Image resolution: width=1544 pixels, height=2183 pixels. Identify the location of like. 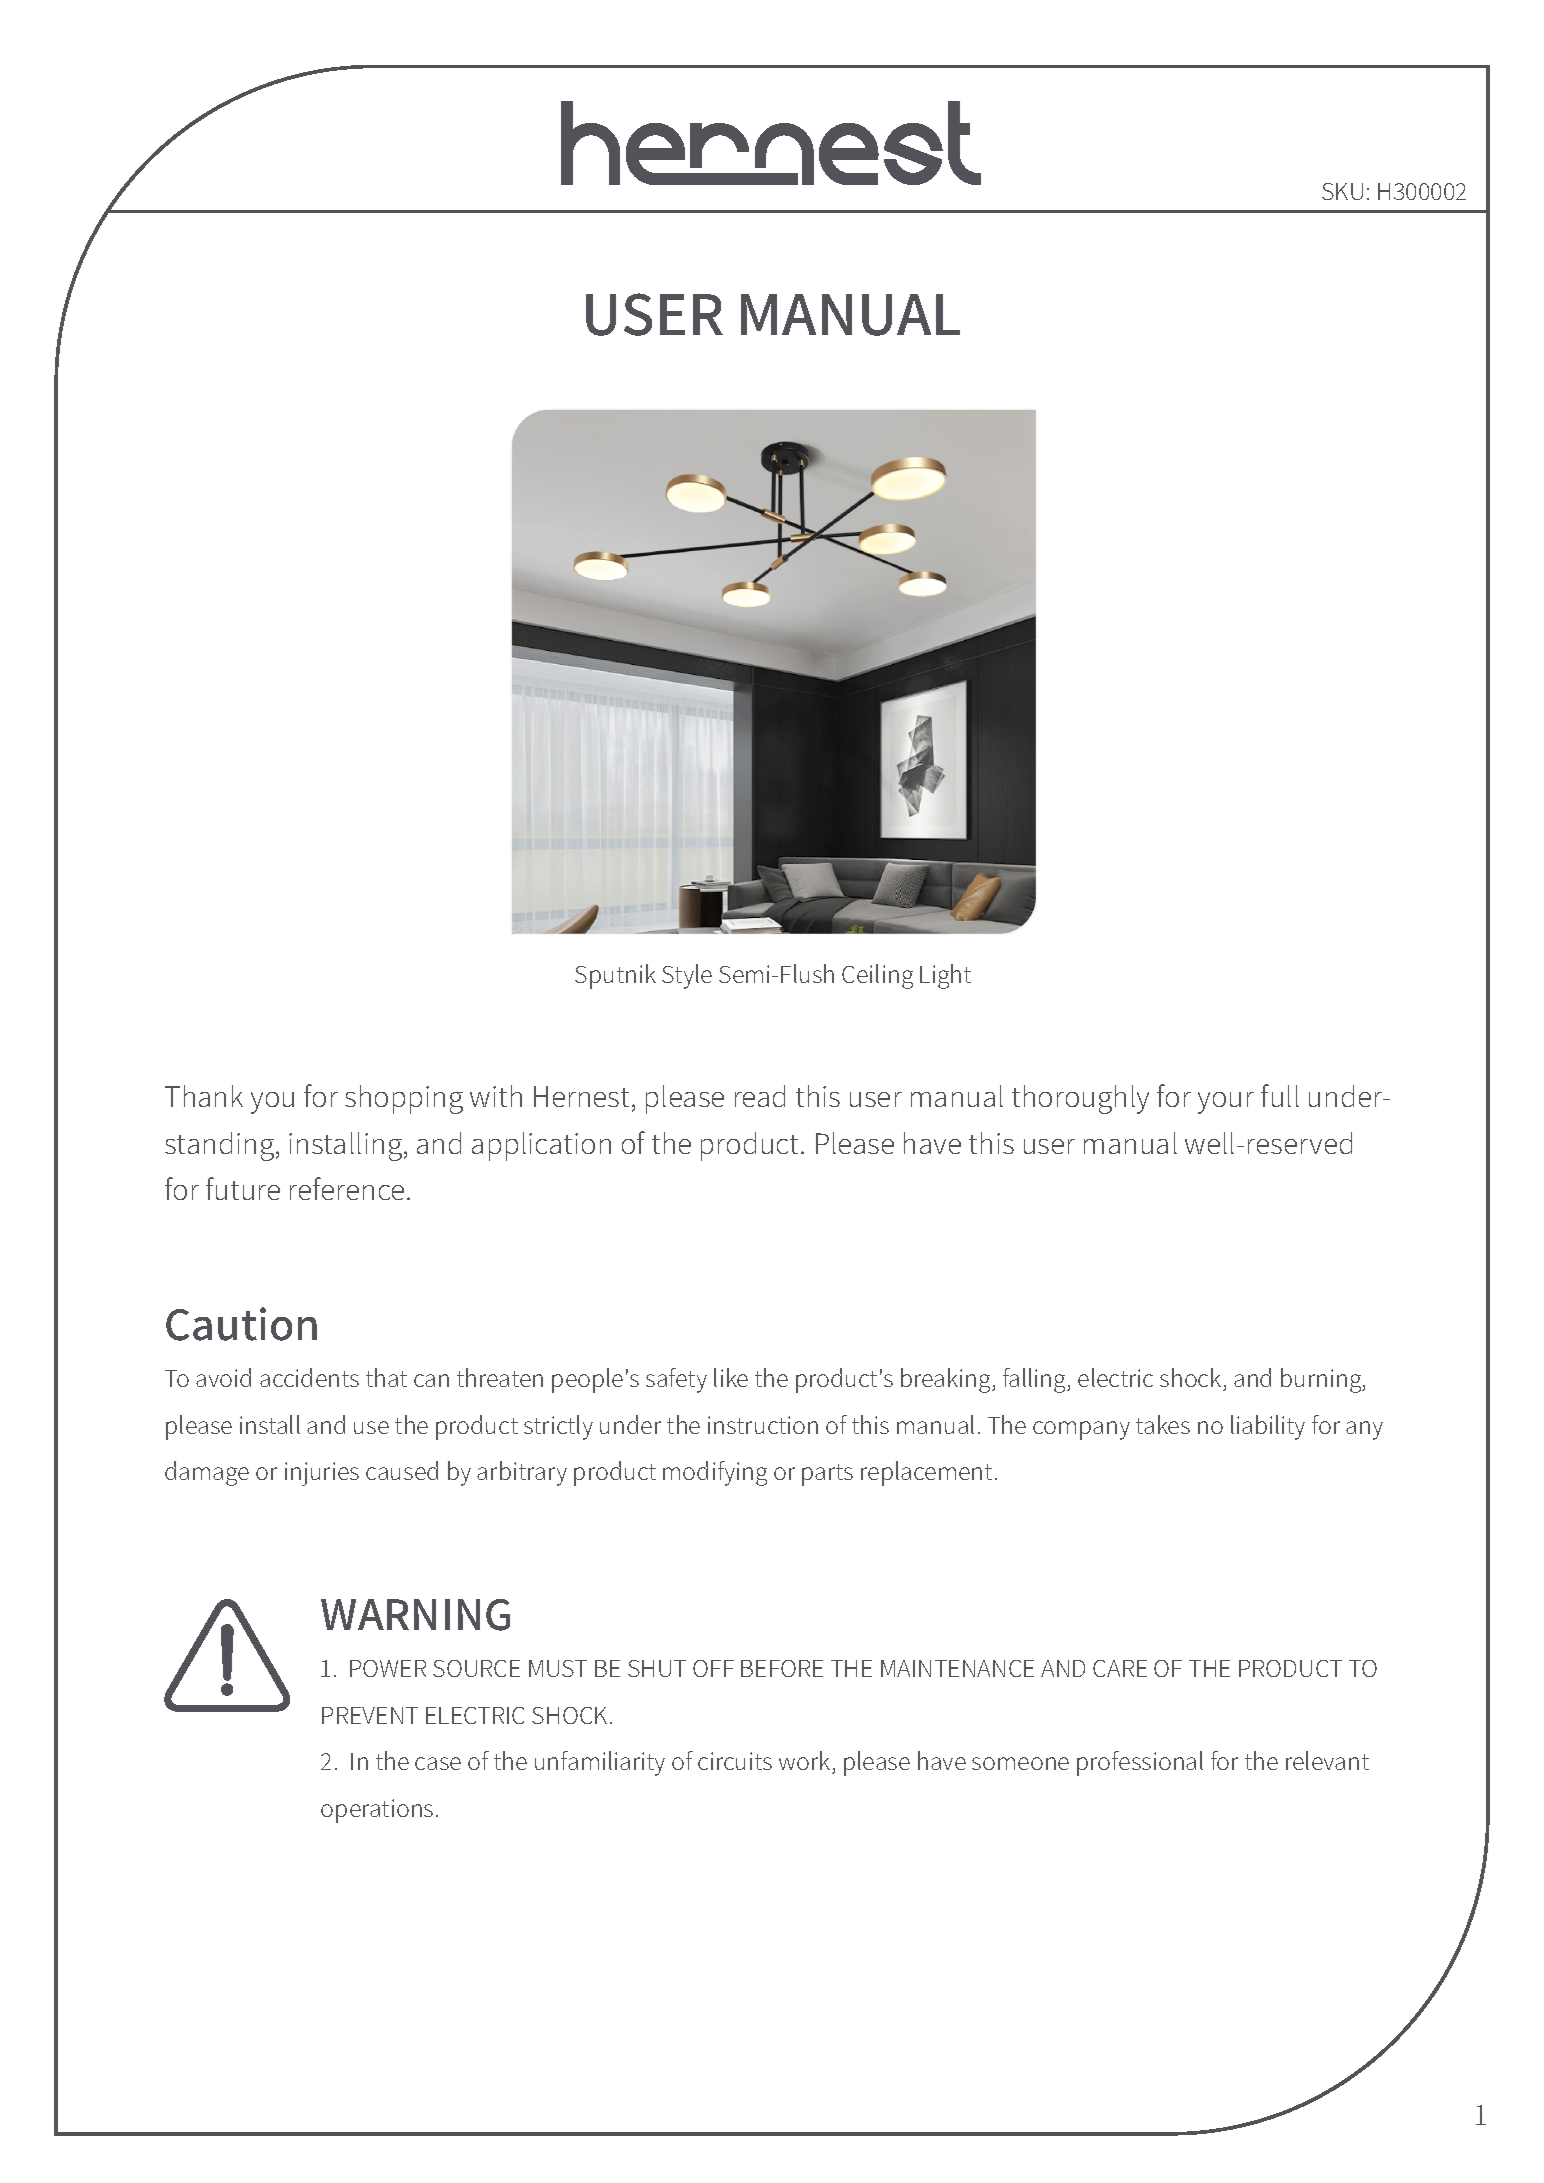
(731, 1377).
